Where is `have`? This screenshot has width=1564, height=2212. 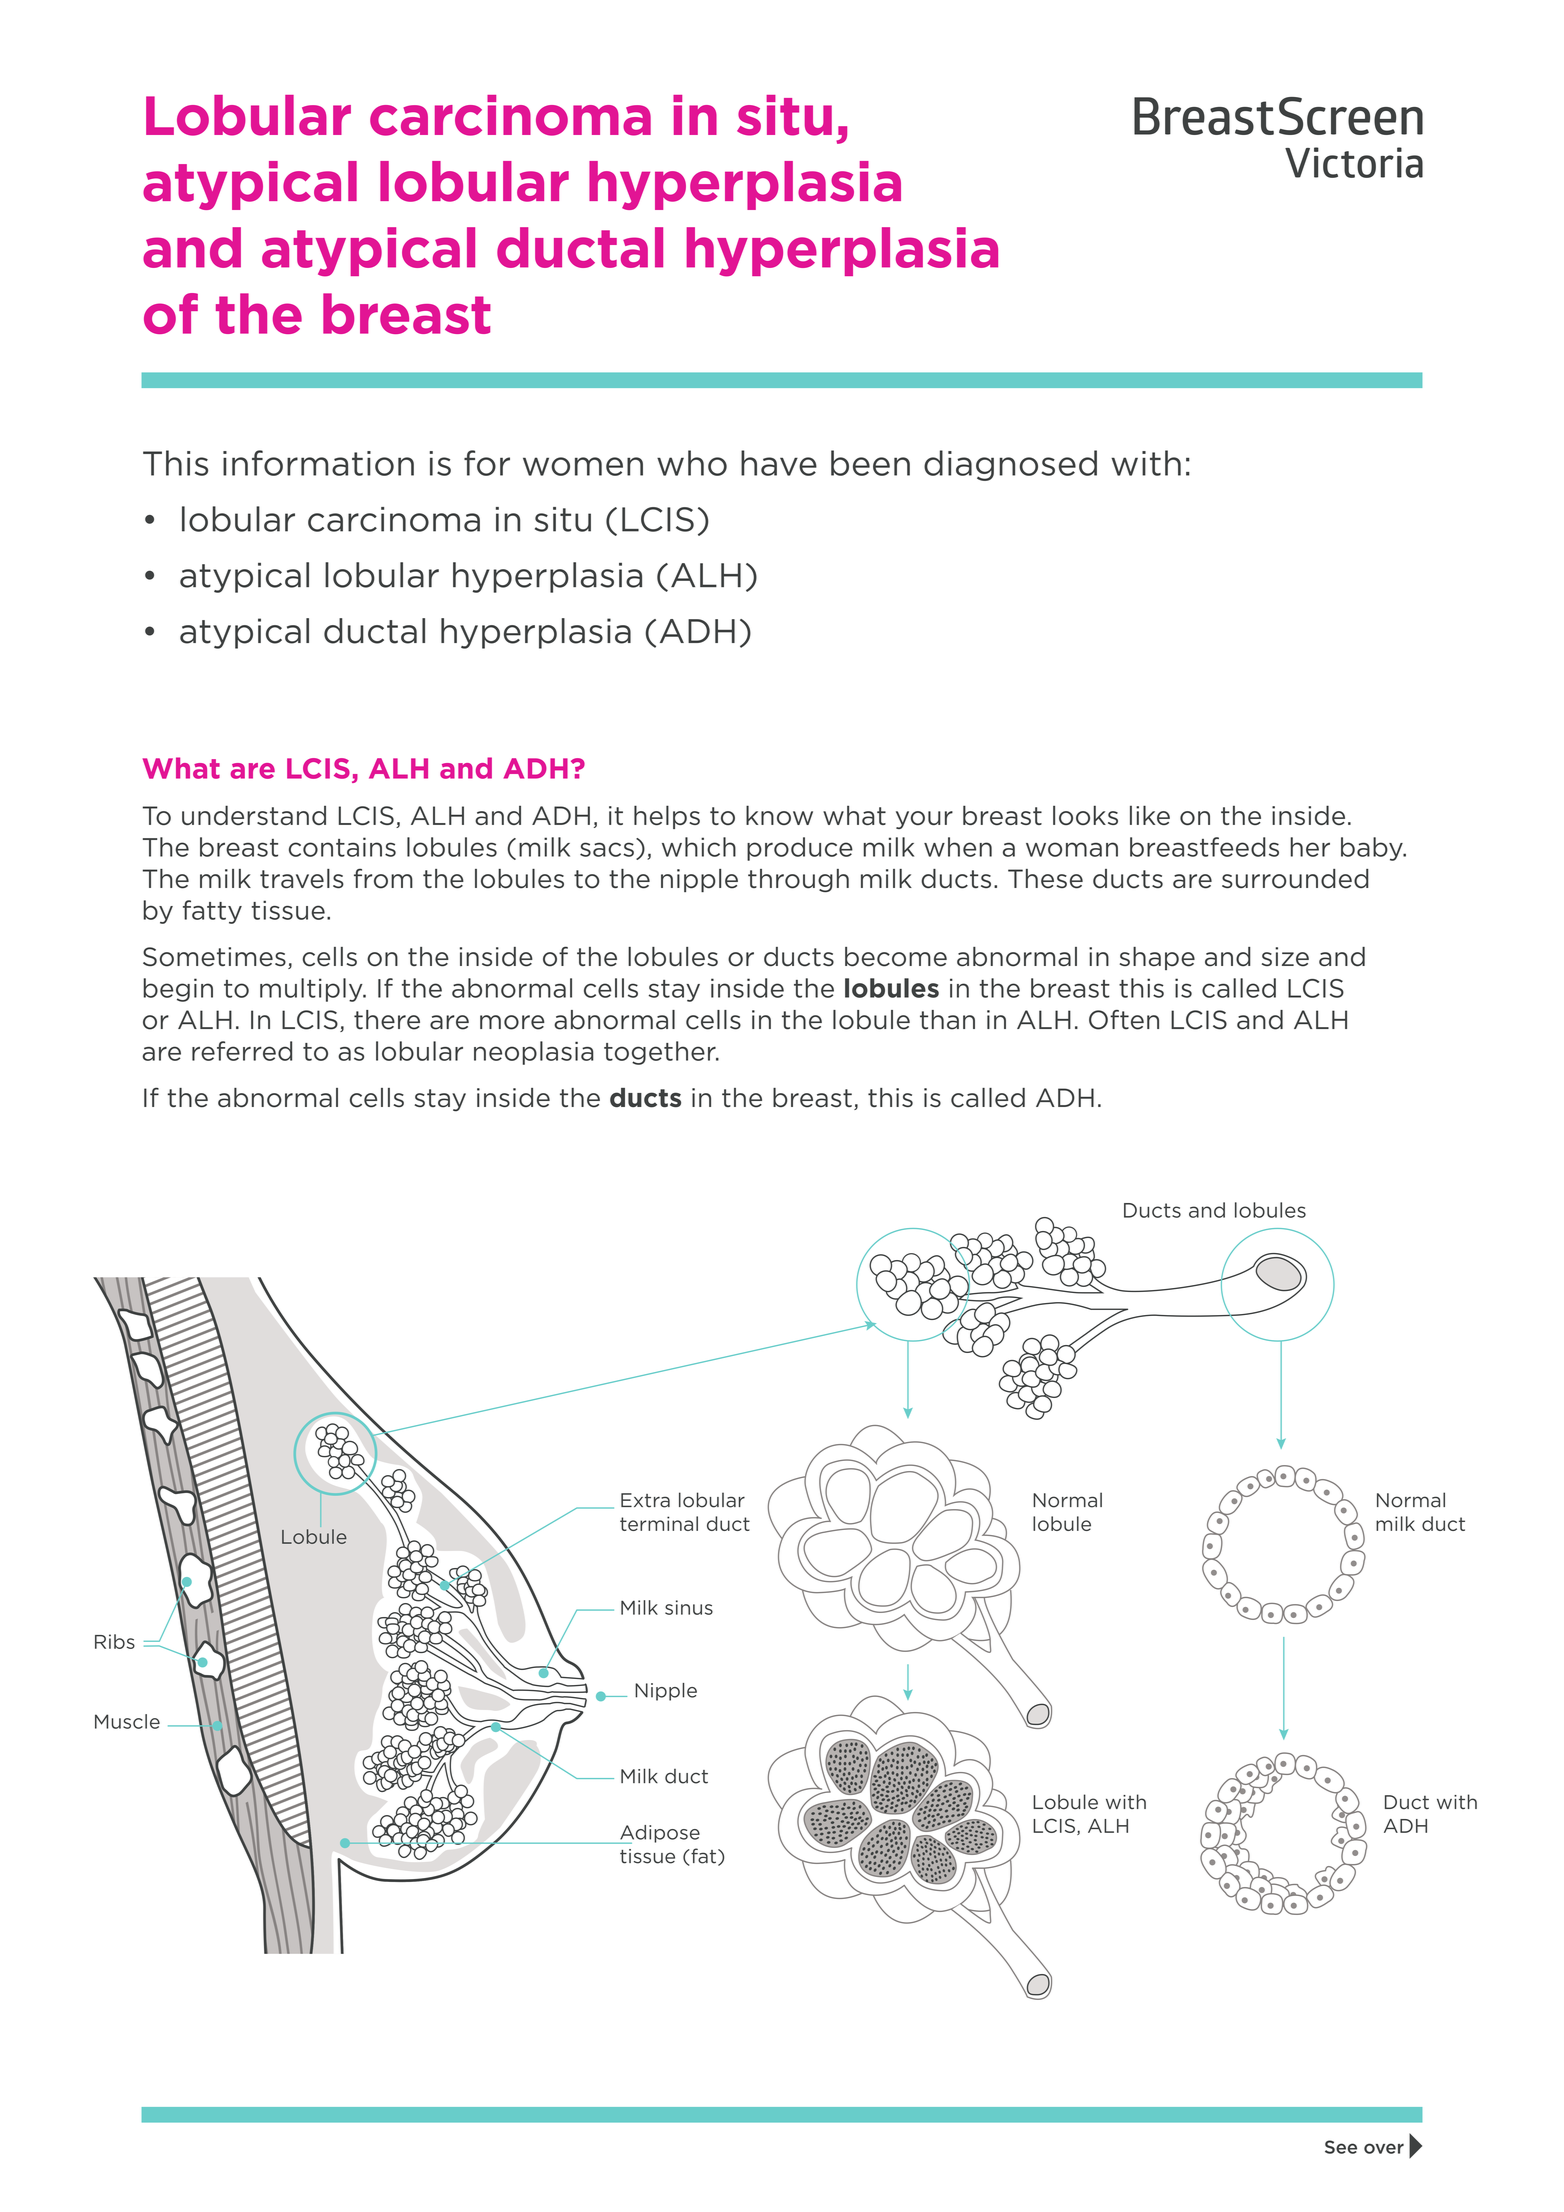 have is located at coordinates (779, 463).
